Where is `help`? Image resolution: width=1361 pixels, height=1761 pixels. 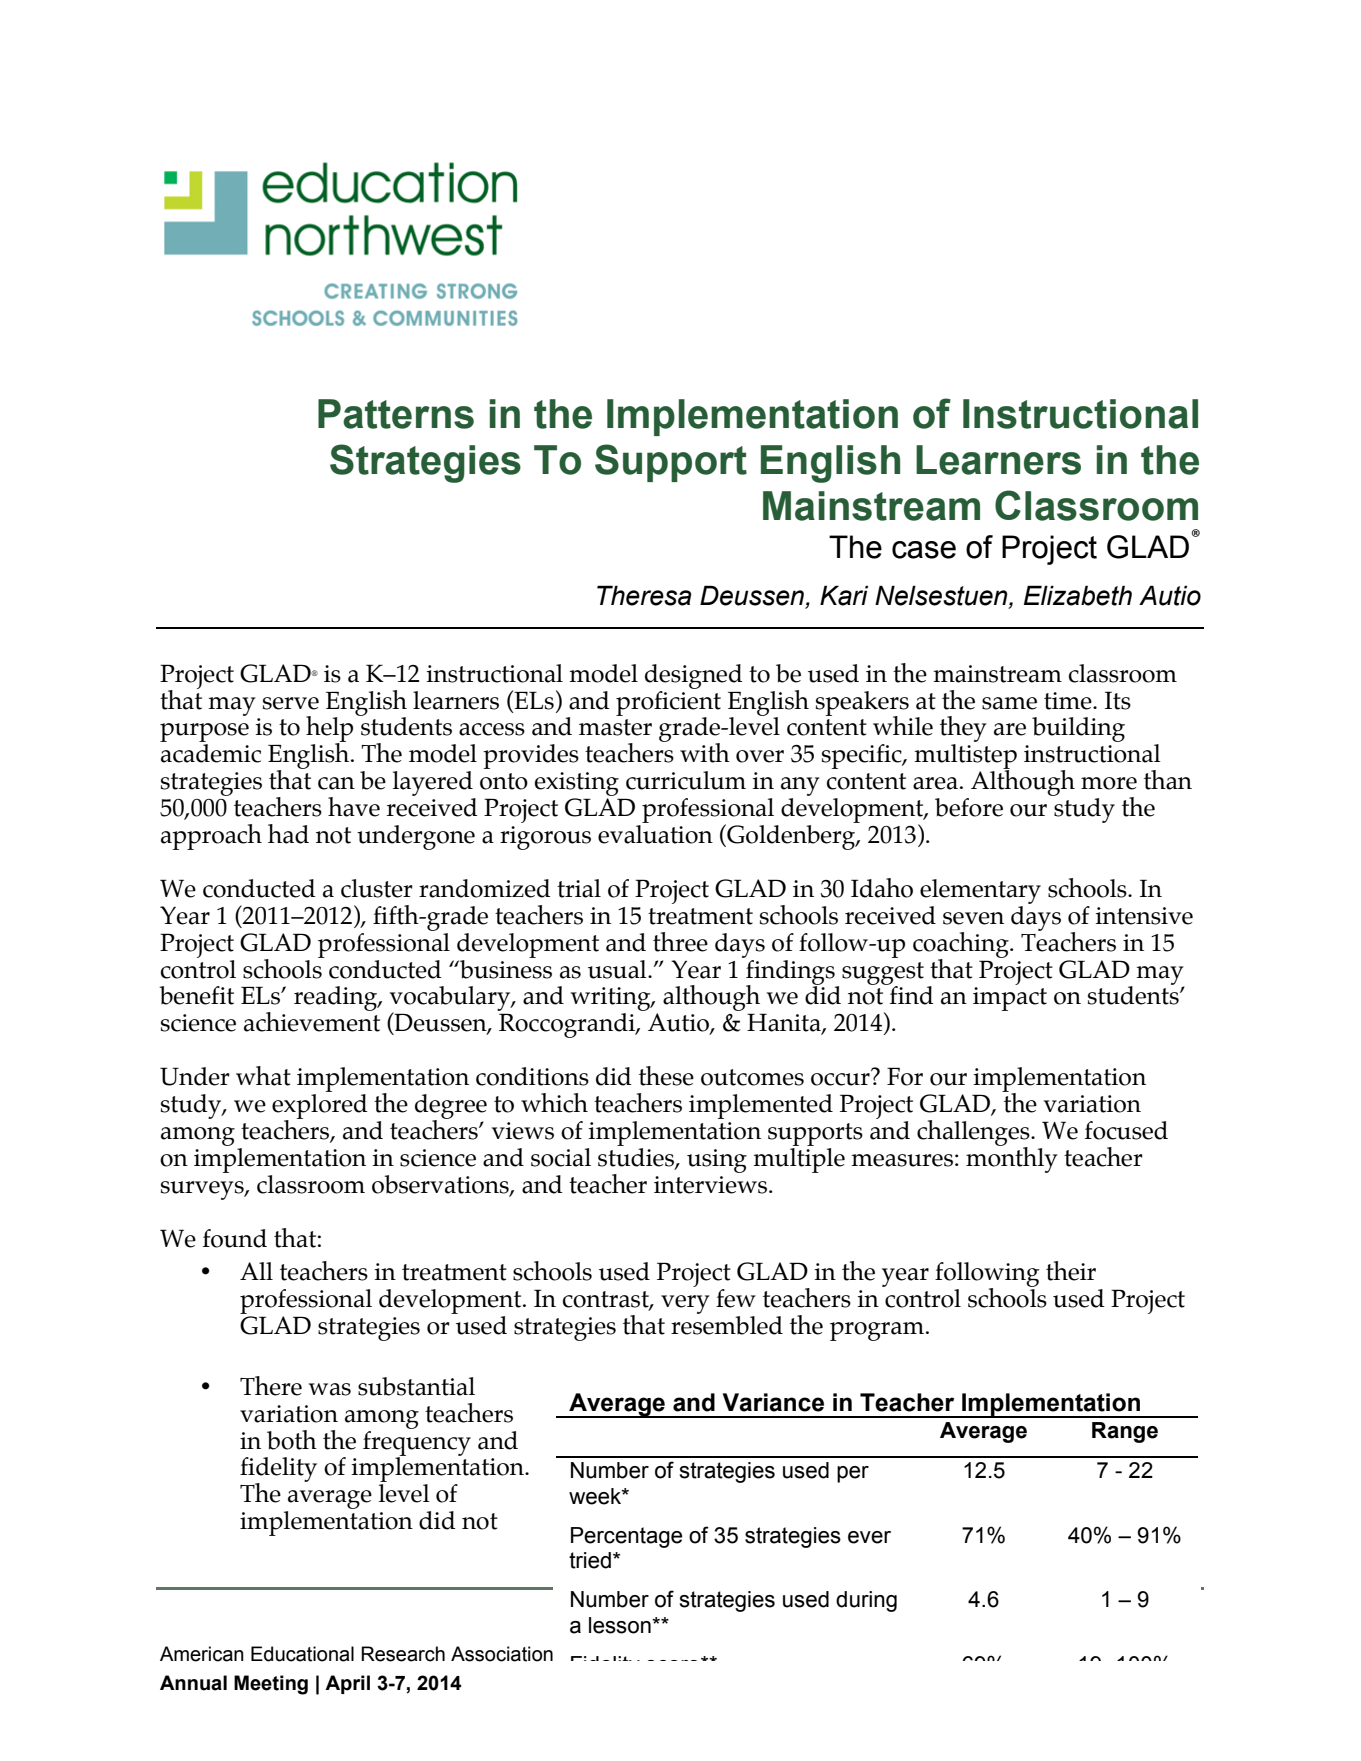
help is located at coordinates (329, 730).
